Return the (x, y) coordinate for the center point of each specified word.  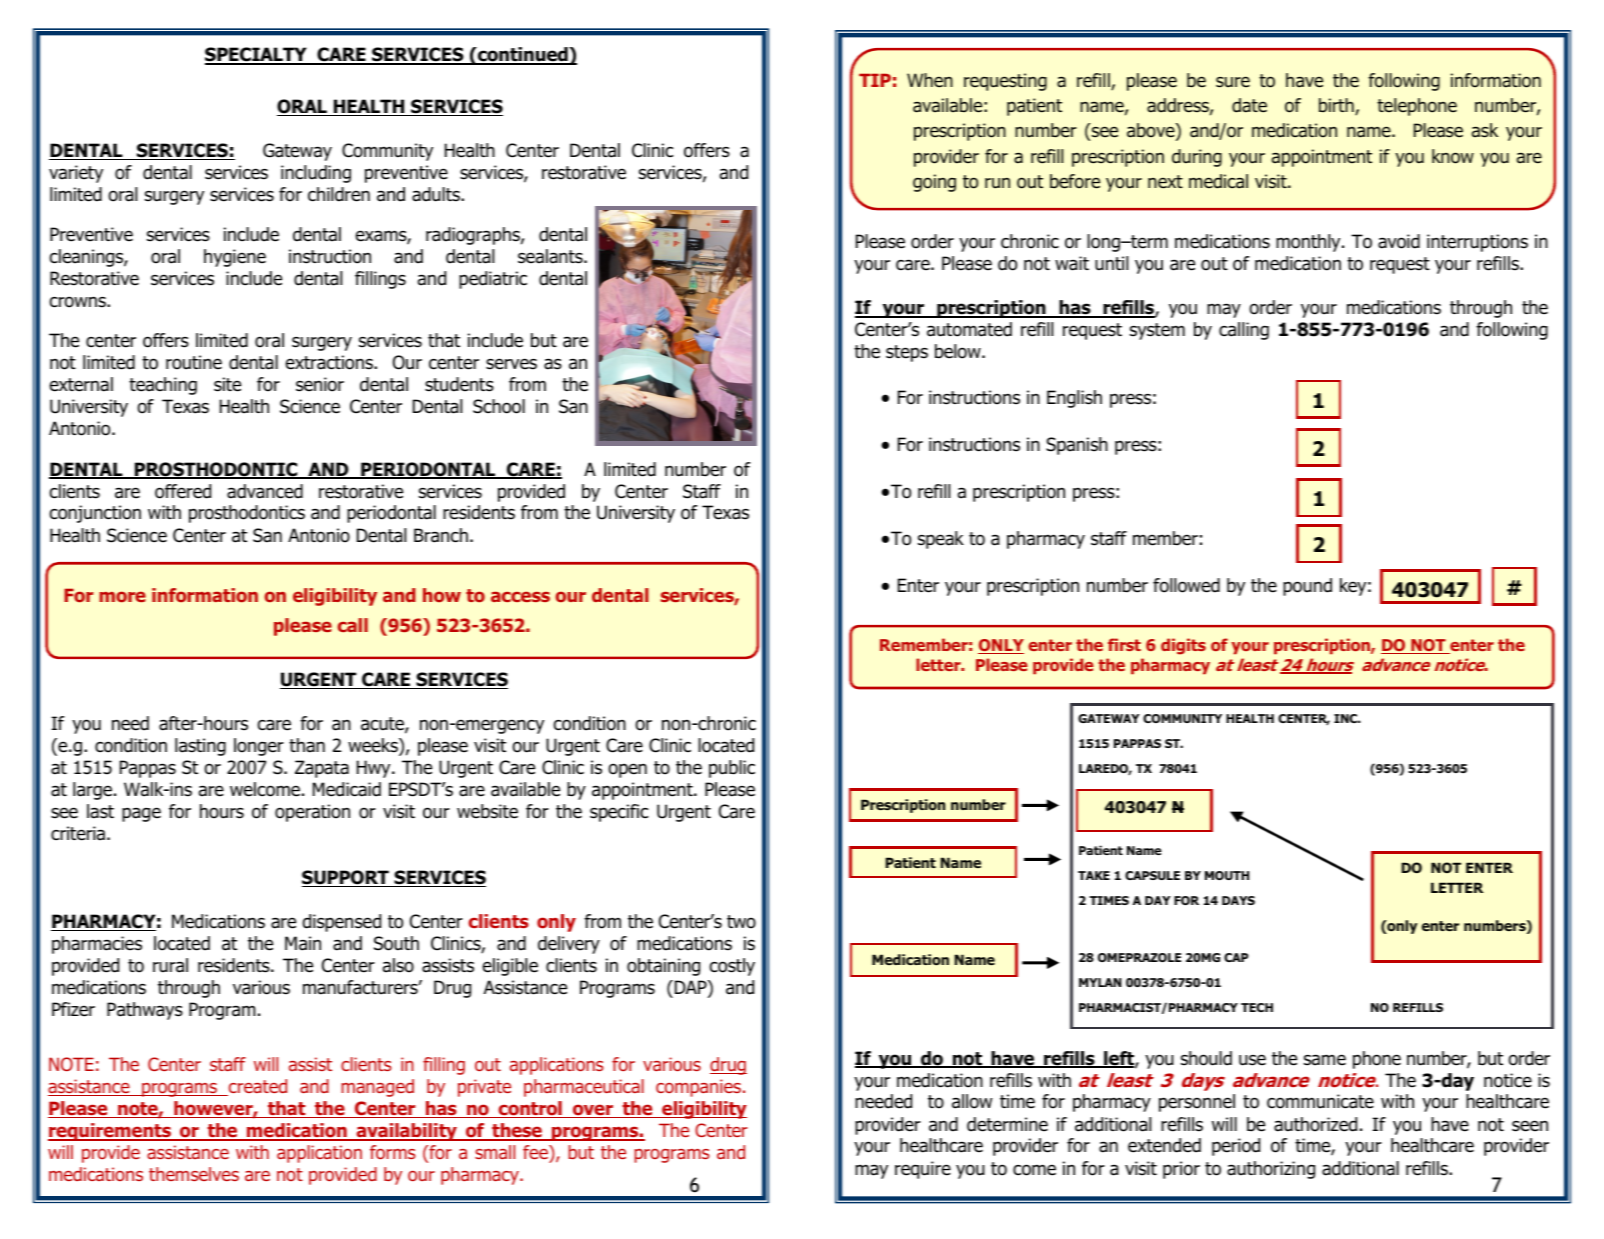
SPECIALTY (257, 55)
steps (907, 353)
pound (1307, 587)
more (122, 597)
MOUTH (1227, 875)
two (741, 922)
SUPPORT (346, 878)
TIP (875, 80)
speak (941, 540)
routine (194, 362)
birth (1337, 106)
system (1157, 331)
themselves (194, 1174)
